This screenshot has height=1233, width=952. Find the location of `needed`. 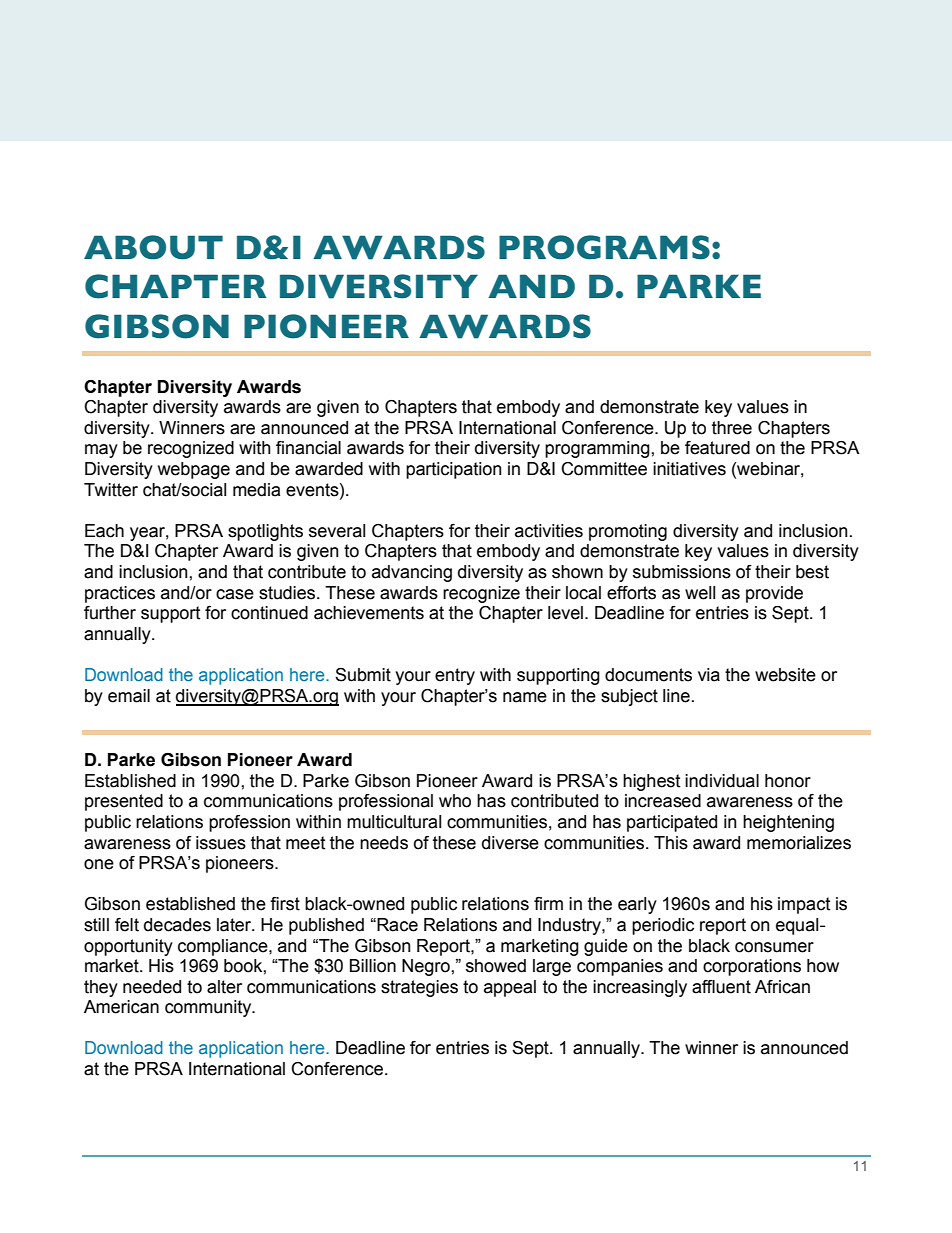

needed is located at coordinates (152, 987).
